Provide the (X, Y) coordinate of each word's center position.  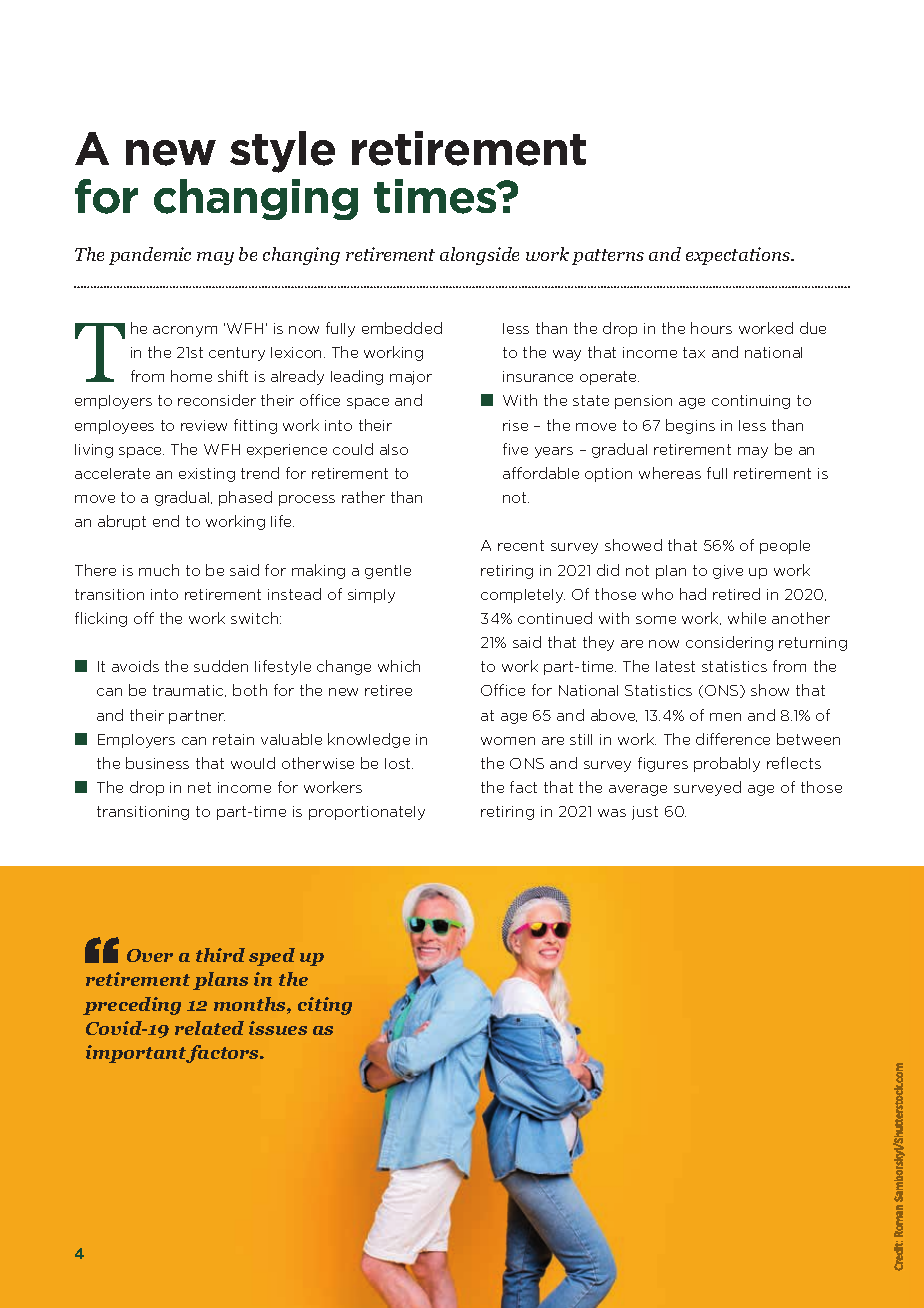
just (645, 813)
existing (207, 475)
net (199, 787)
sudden (221, 666)
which (399, 666)
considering (729, 643)
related (209, 1028)
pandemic (150, 256)
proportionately (367, 813)
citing (325, 1006)
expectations (739, 256)
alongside (479, 256)
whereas (670, 473)
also (394, 449)
